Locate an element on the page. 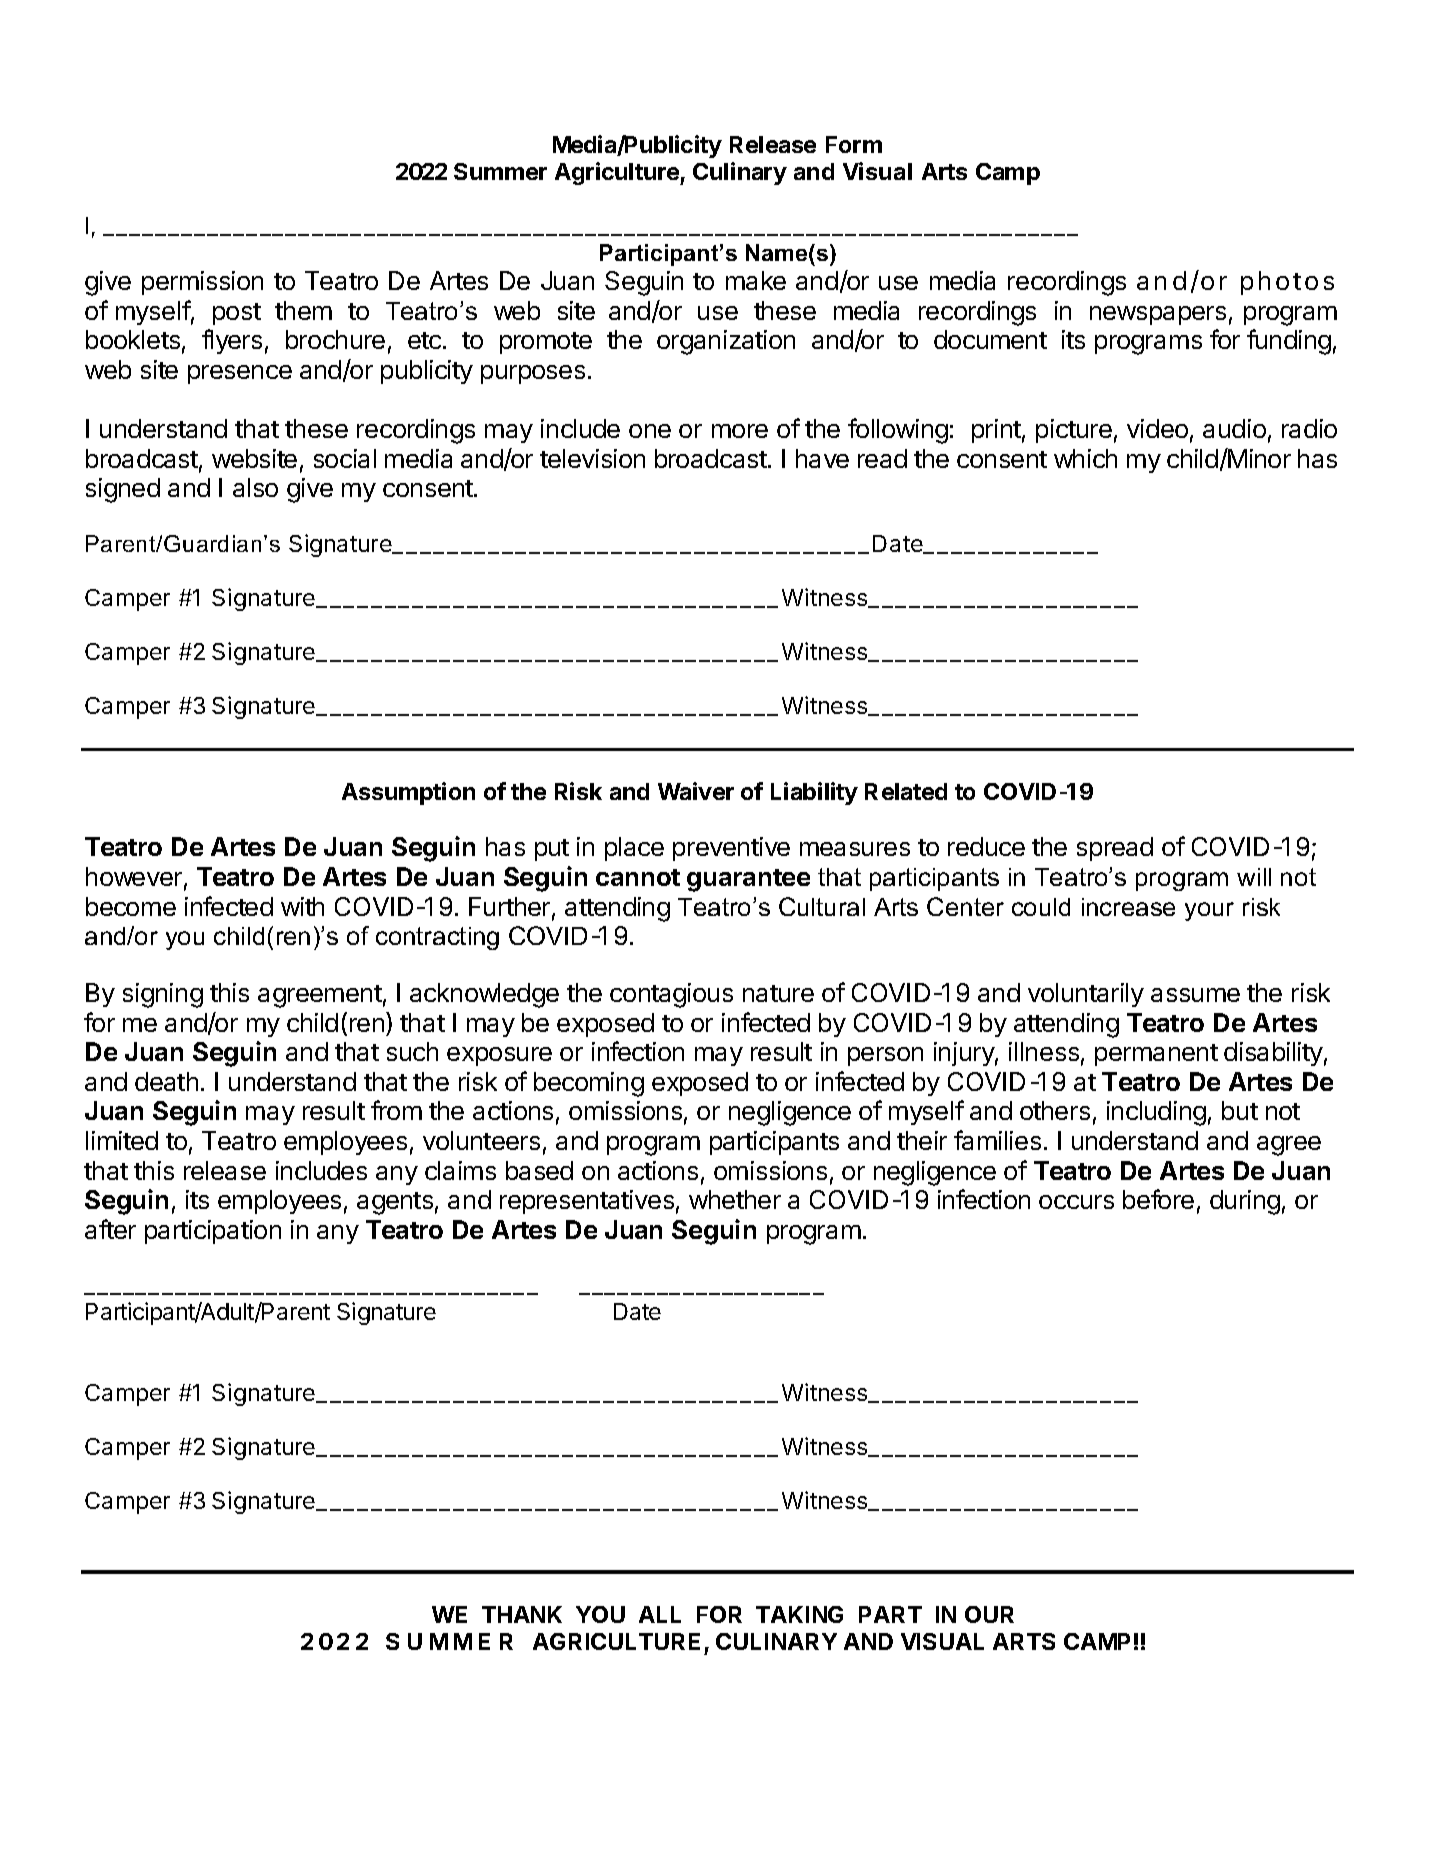 The image size is (1434, 1855). make is located at coordinates (756, 280).
